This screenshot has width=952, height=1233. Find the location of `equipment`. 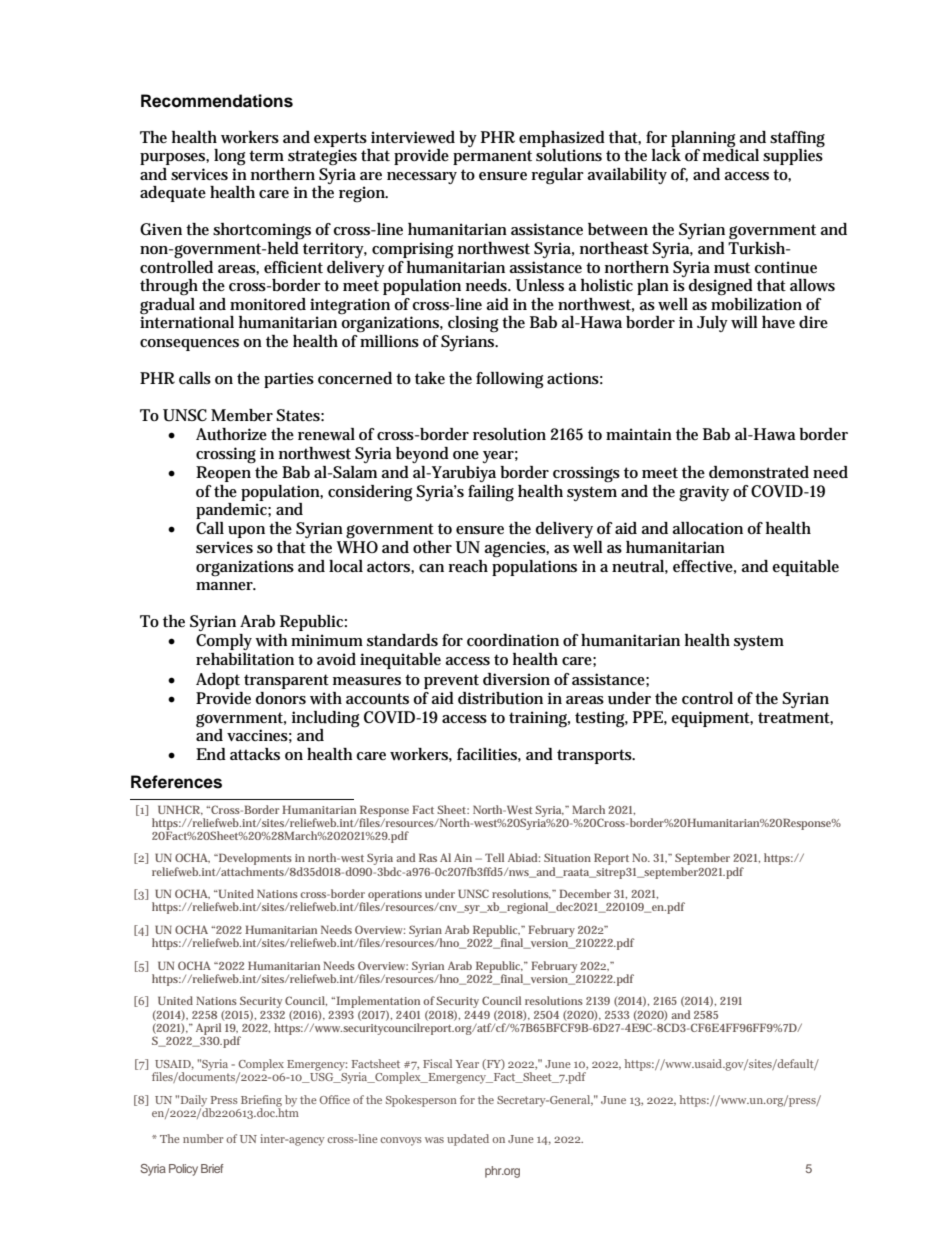

equipment is located at coordinates (712, 719).
